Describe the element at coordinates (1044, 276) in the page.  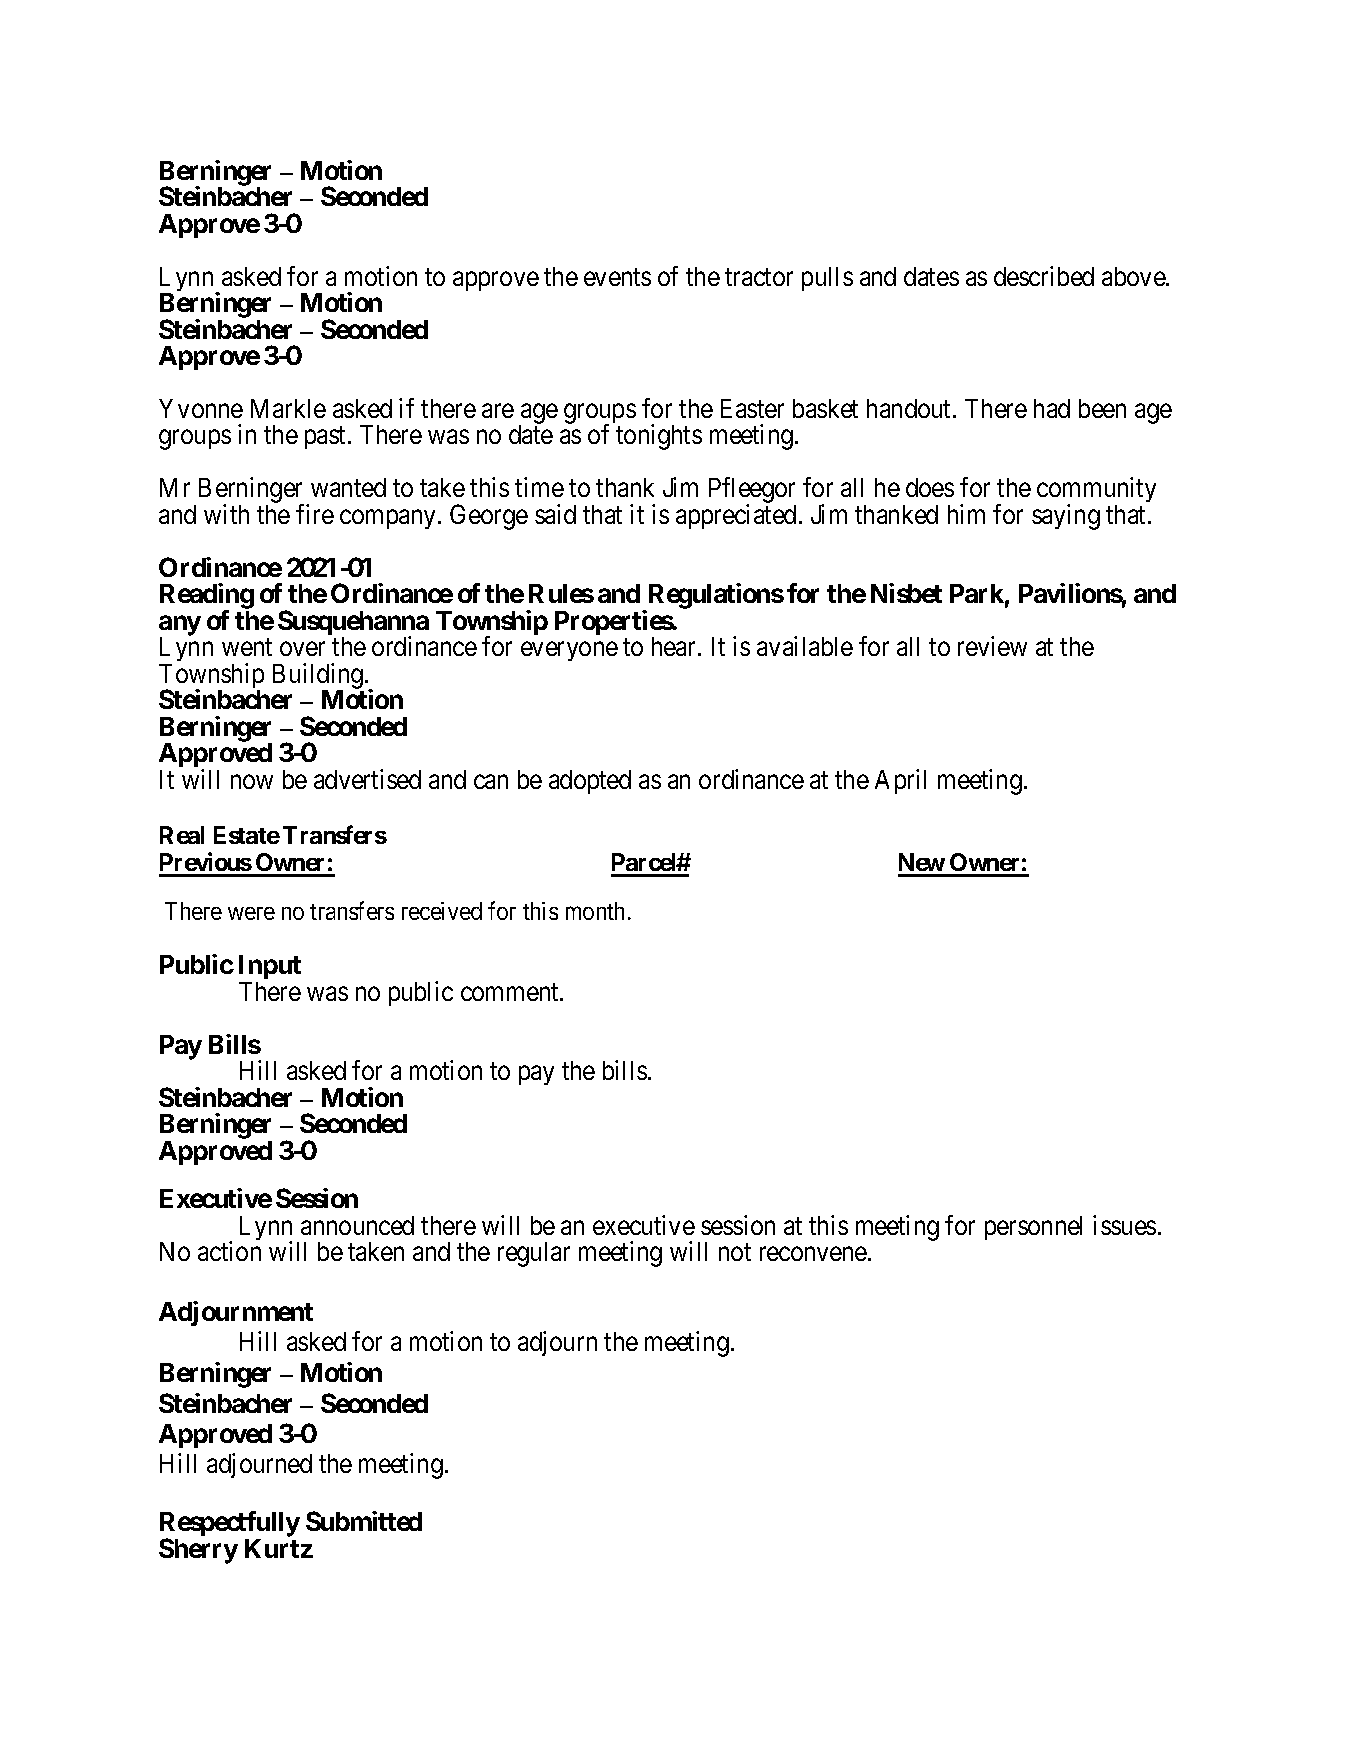
I see `described` at that location.
